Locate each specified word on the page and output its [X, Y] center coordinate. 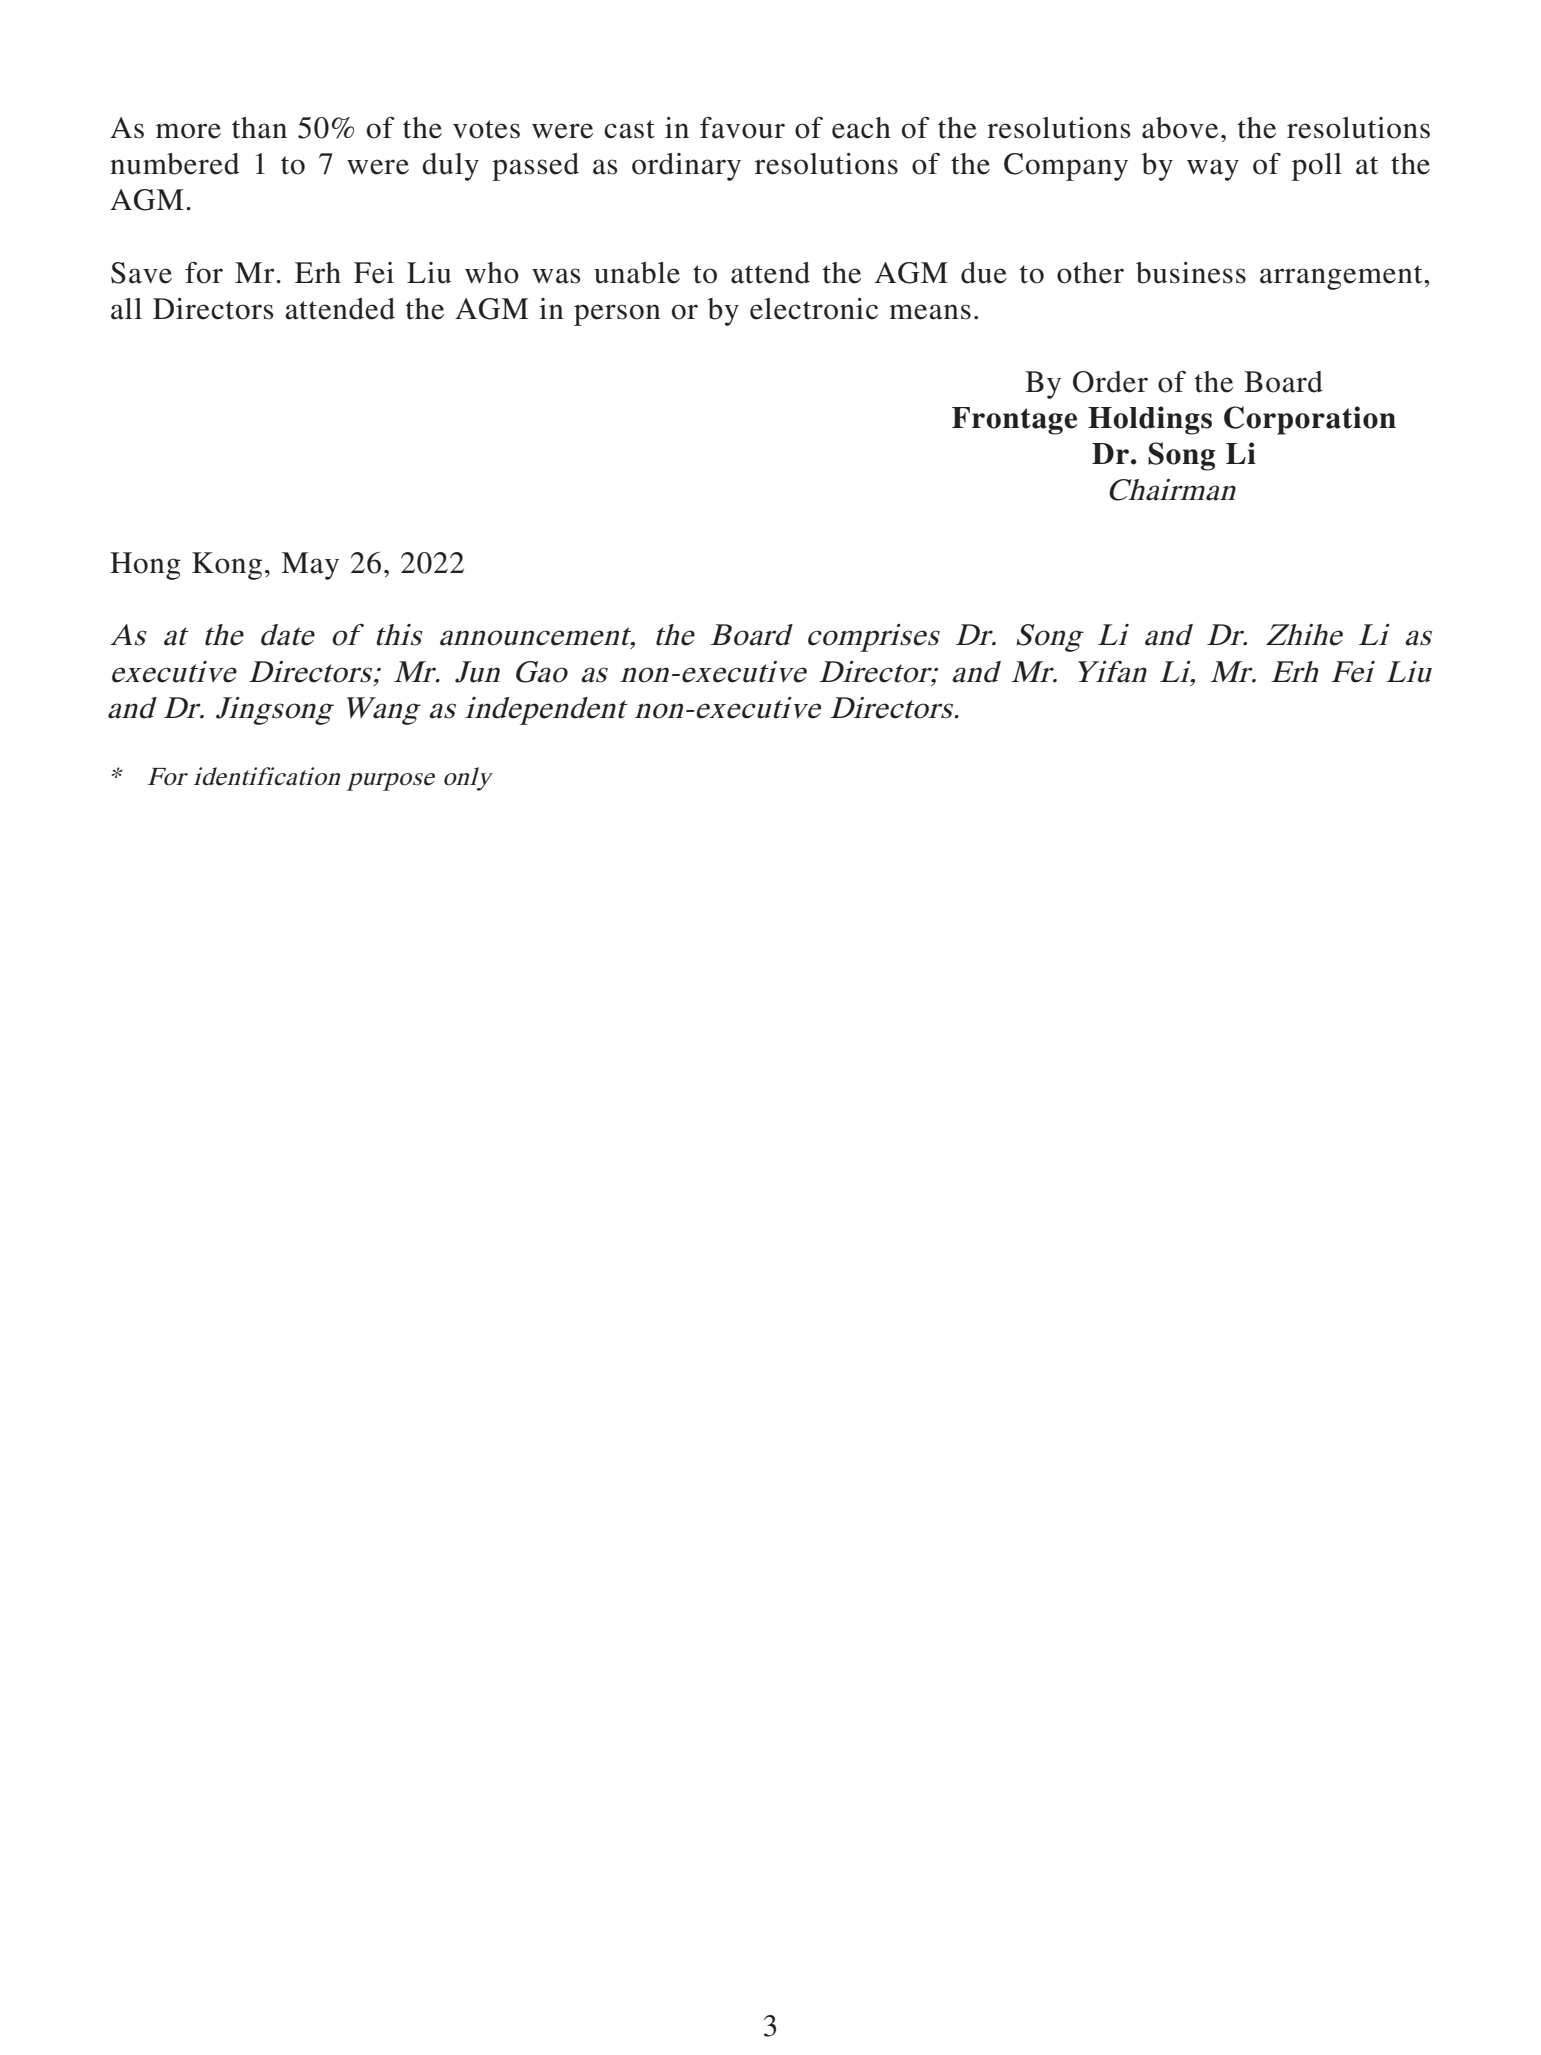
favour [742, 128]
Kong [227, 566]
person [617, 315]
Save [141, 273]
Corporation [1310, 420]
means [930, 312]
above [1180, 128]
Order [1110, 382]
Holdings [1150, 420]
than [259, 128]
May [310, 566]
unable [637, 273]
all [126, 309]
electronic [814, 309]
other [1090, 273]
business [1191, 273]
